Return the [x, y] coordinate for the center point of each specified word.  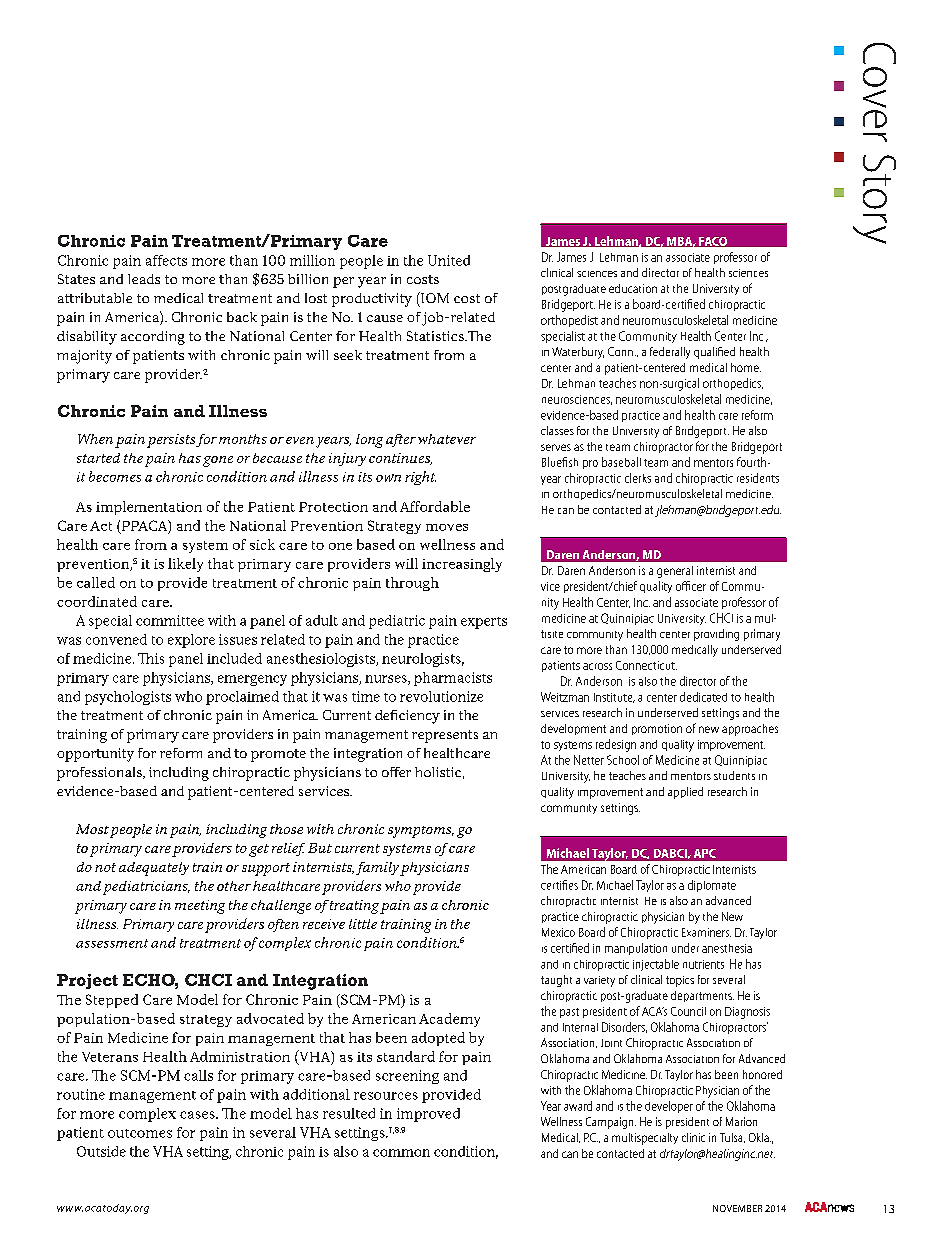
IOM [434, 297]
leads [144, 279]
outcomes [140, 1133]
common [401, 1153]
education [633, 288]
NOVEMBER [737, 1208]
